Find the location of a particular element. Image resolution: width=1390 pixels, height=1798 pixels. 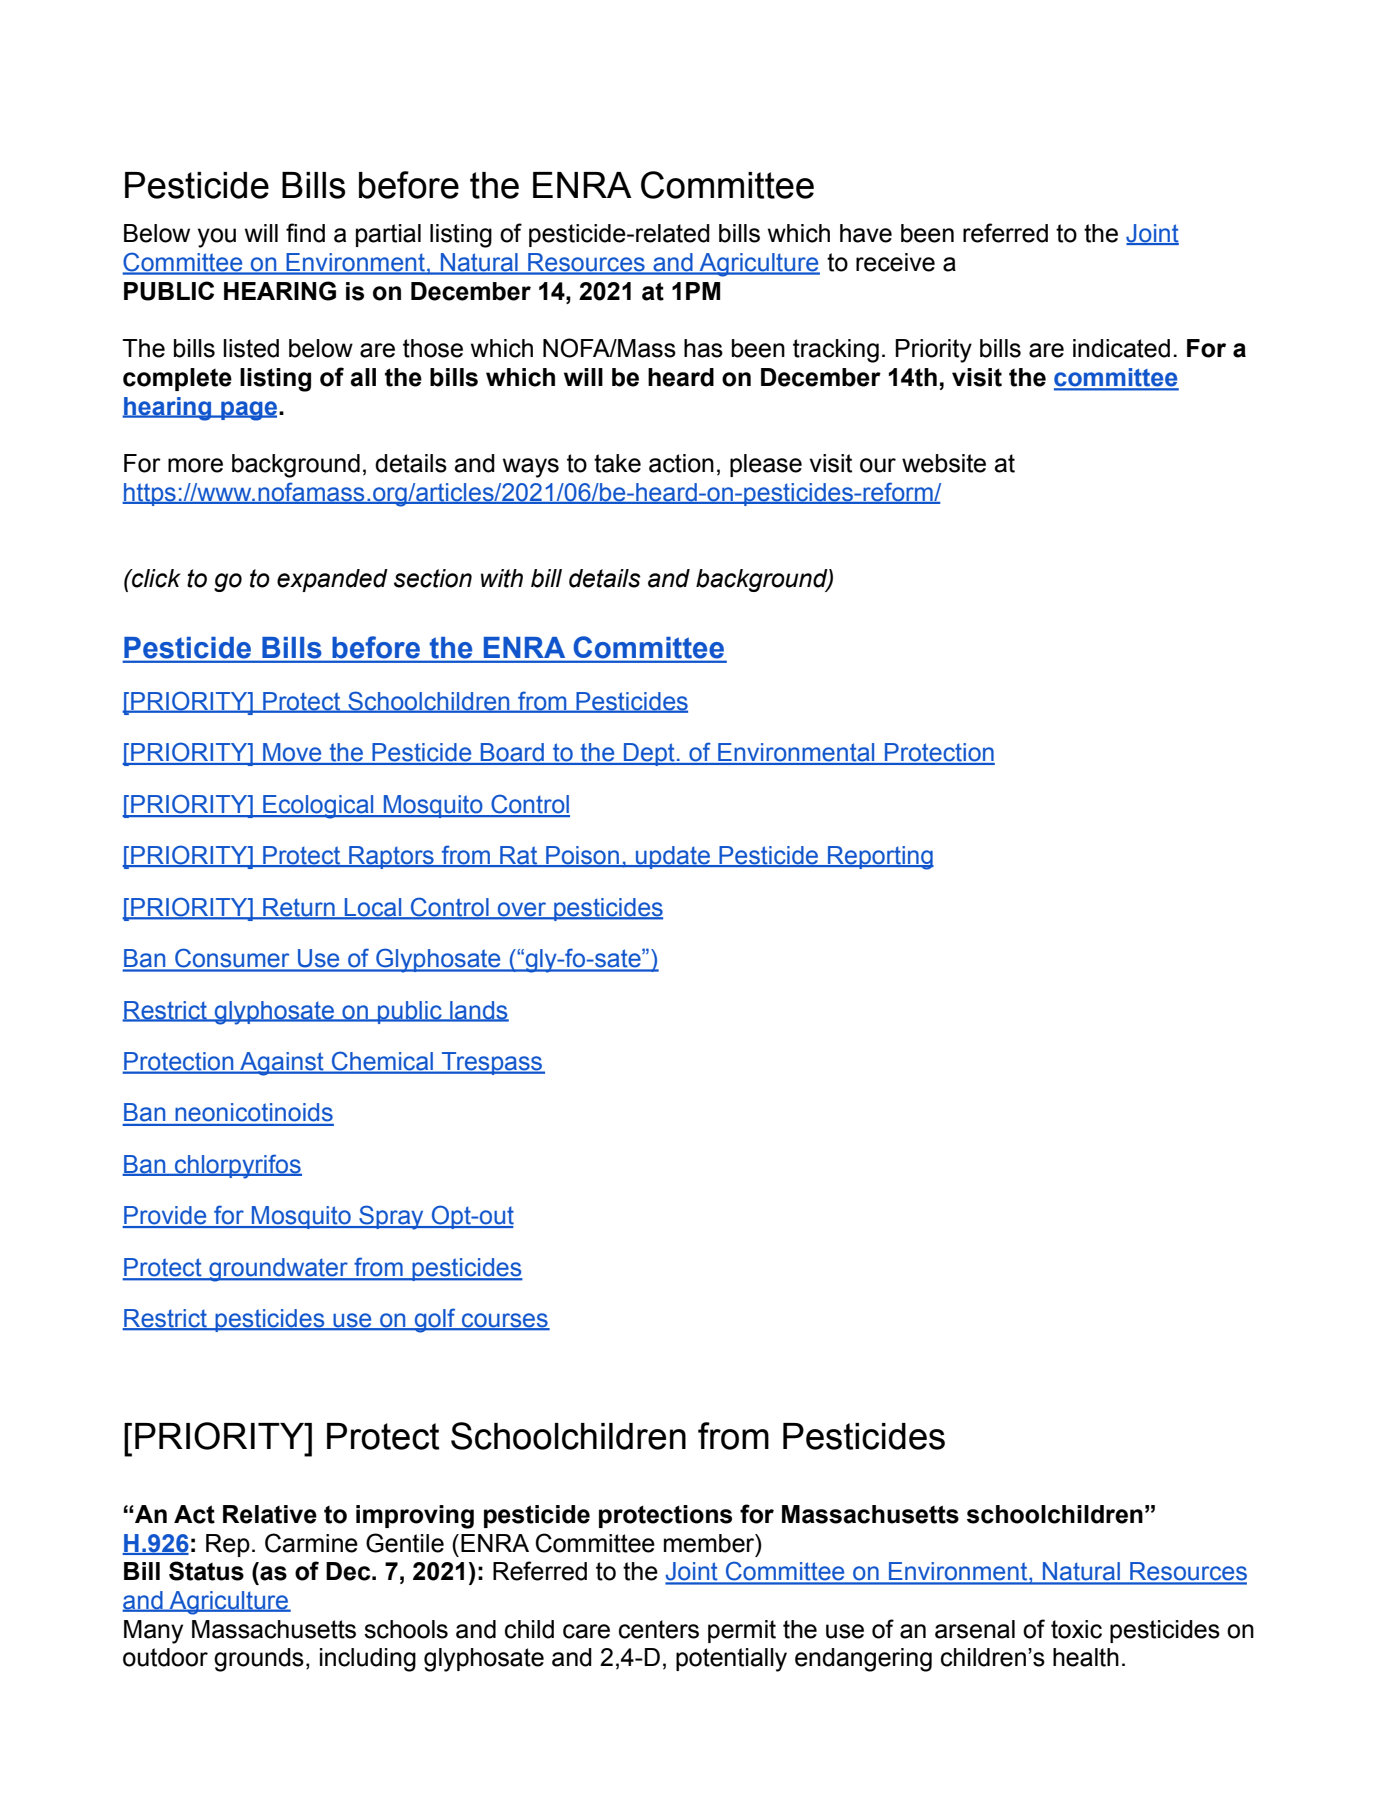

find is located at coordinates (305, 233).
